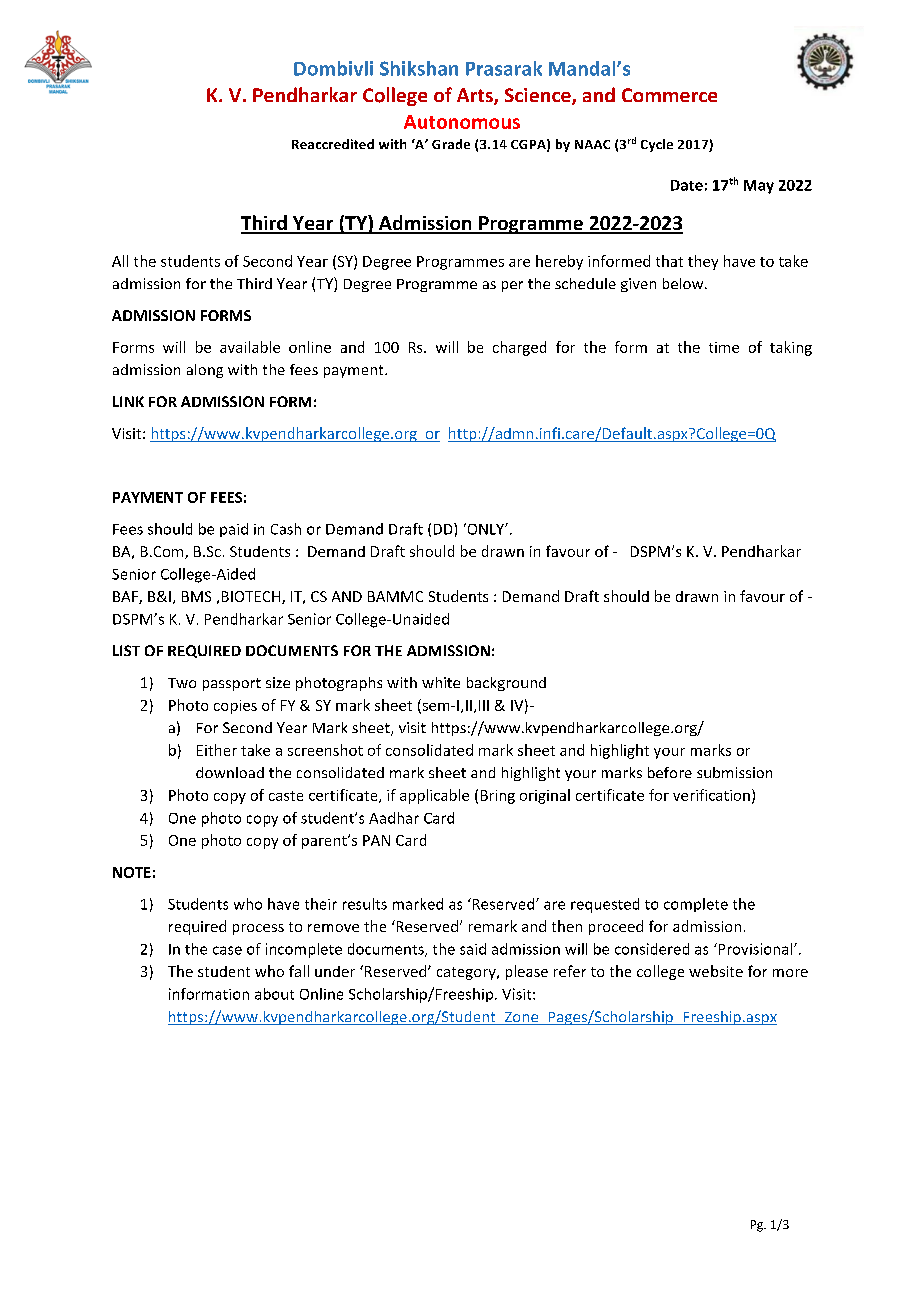 The width and height of the screenshot is (924, 1308). What do you see at coordinates (473, 949) in the screenshot?
I see `said` at bounding box center [473, 949].
